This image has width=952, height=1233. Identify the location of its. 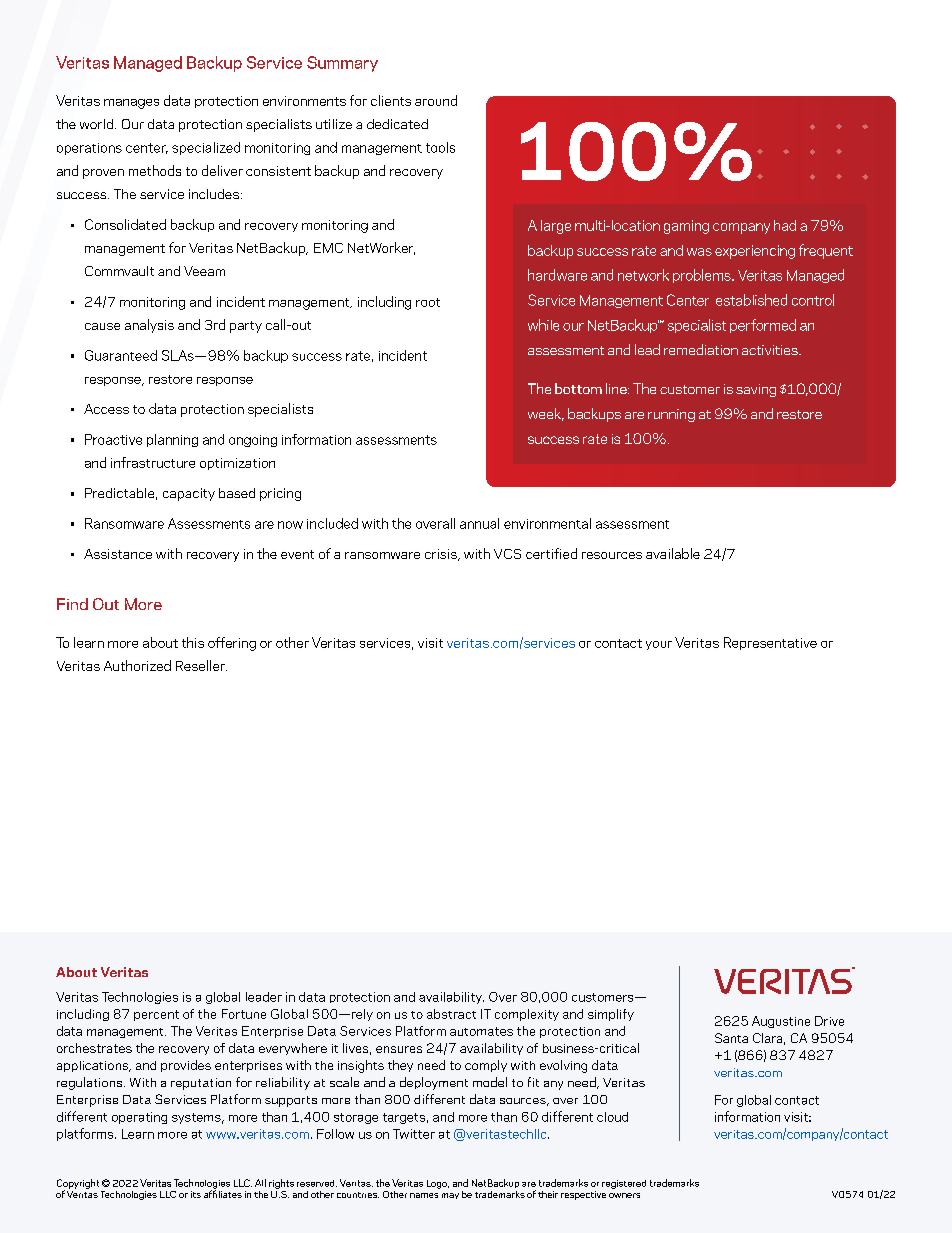
(196, 1194).
